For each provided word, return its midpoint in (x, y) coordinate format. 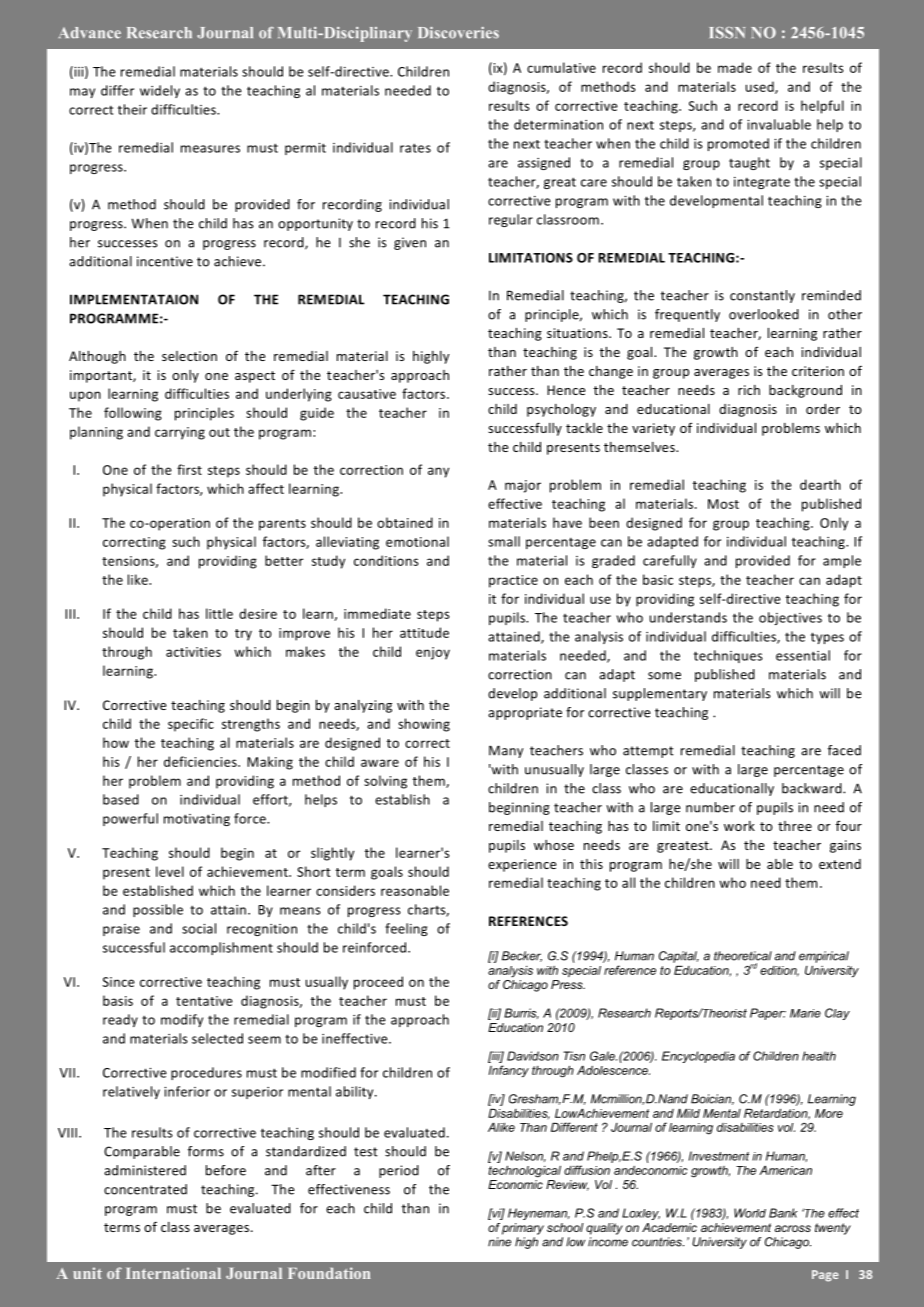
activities (193, 652)
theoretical (743, 956)
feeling (406, 929)
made (735, 67)
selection (189, 356)
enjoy (433, 653)
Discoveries (458, 33)
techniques (728, 656)
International (173, 1273)
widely (160, 91)
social (199, 928)
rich (749, 390)
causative (367, 394)
